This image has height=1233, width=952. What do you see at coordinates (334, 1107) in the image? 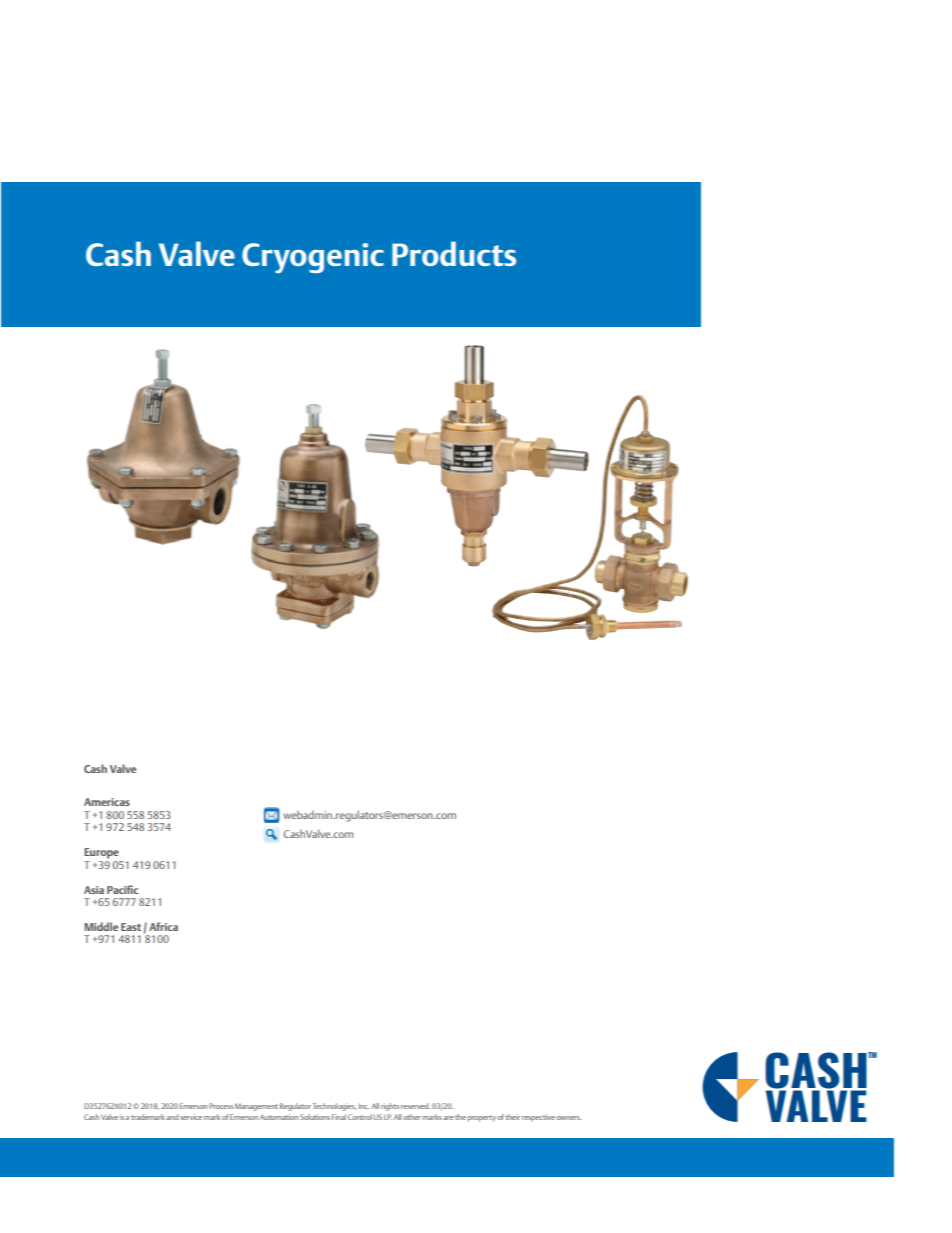
I see `Technologies` at bounding box center [334, 1107].
